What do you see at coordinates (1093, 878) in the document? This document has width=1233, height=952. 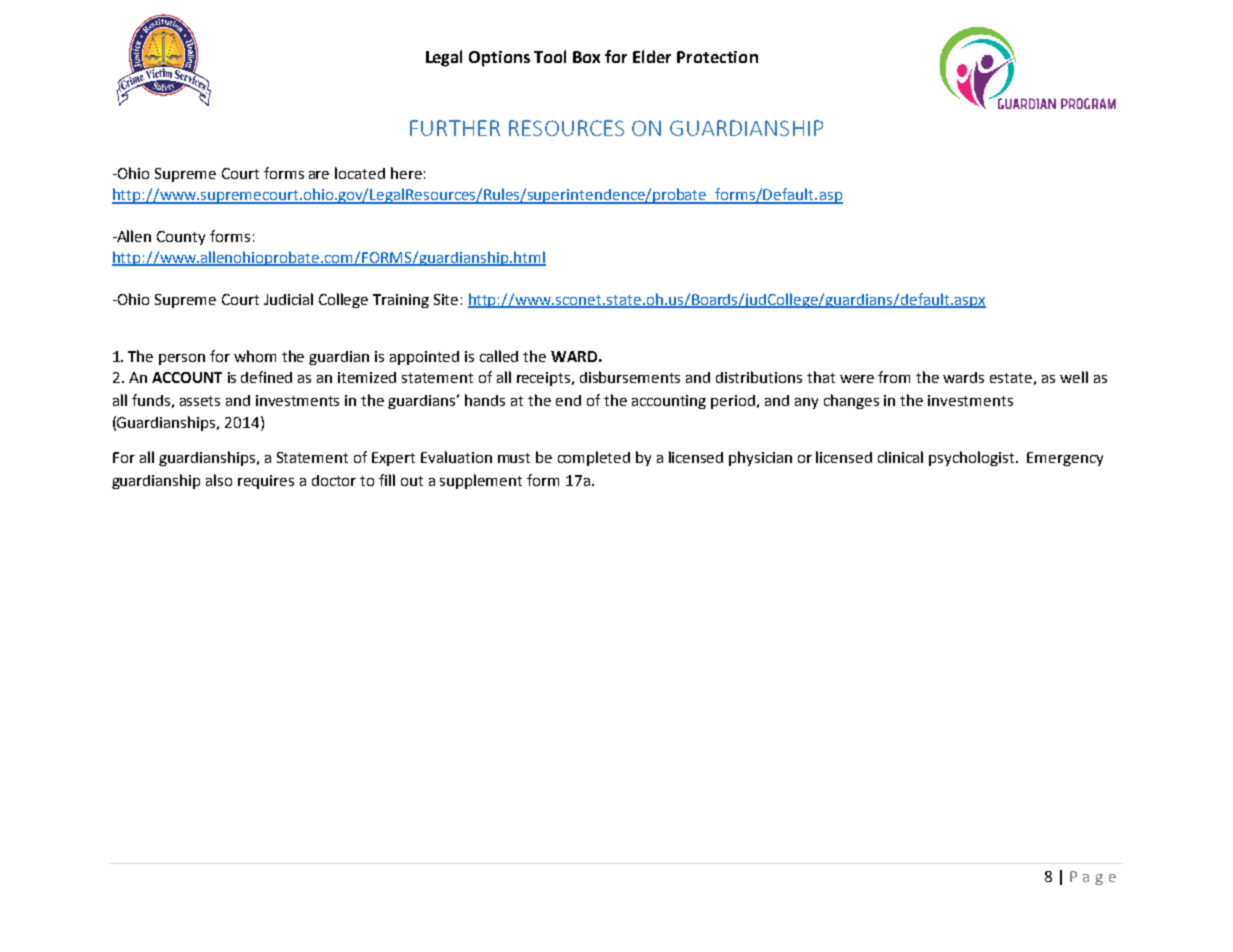 I see `Page` at bounding box center [1093, 878].
